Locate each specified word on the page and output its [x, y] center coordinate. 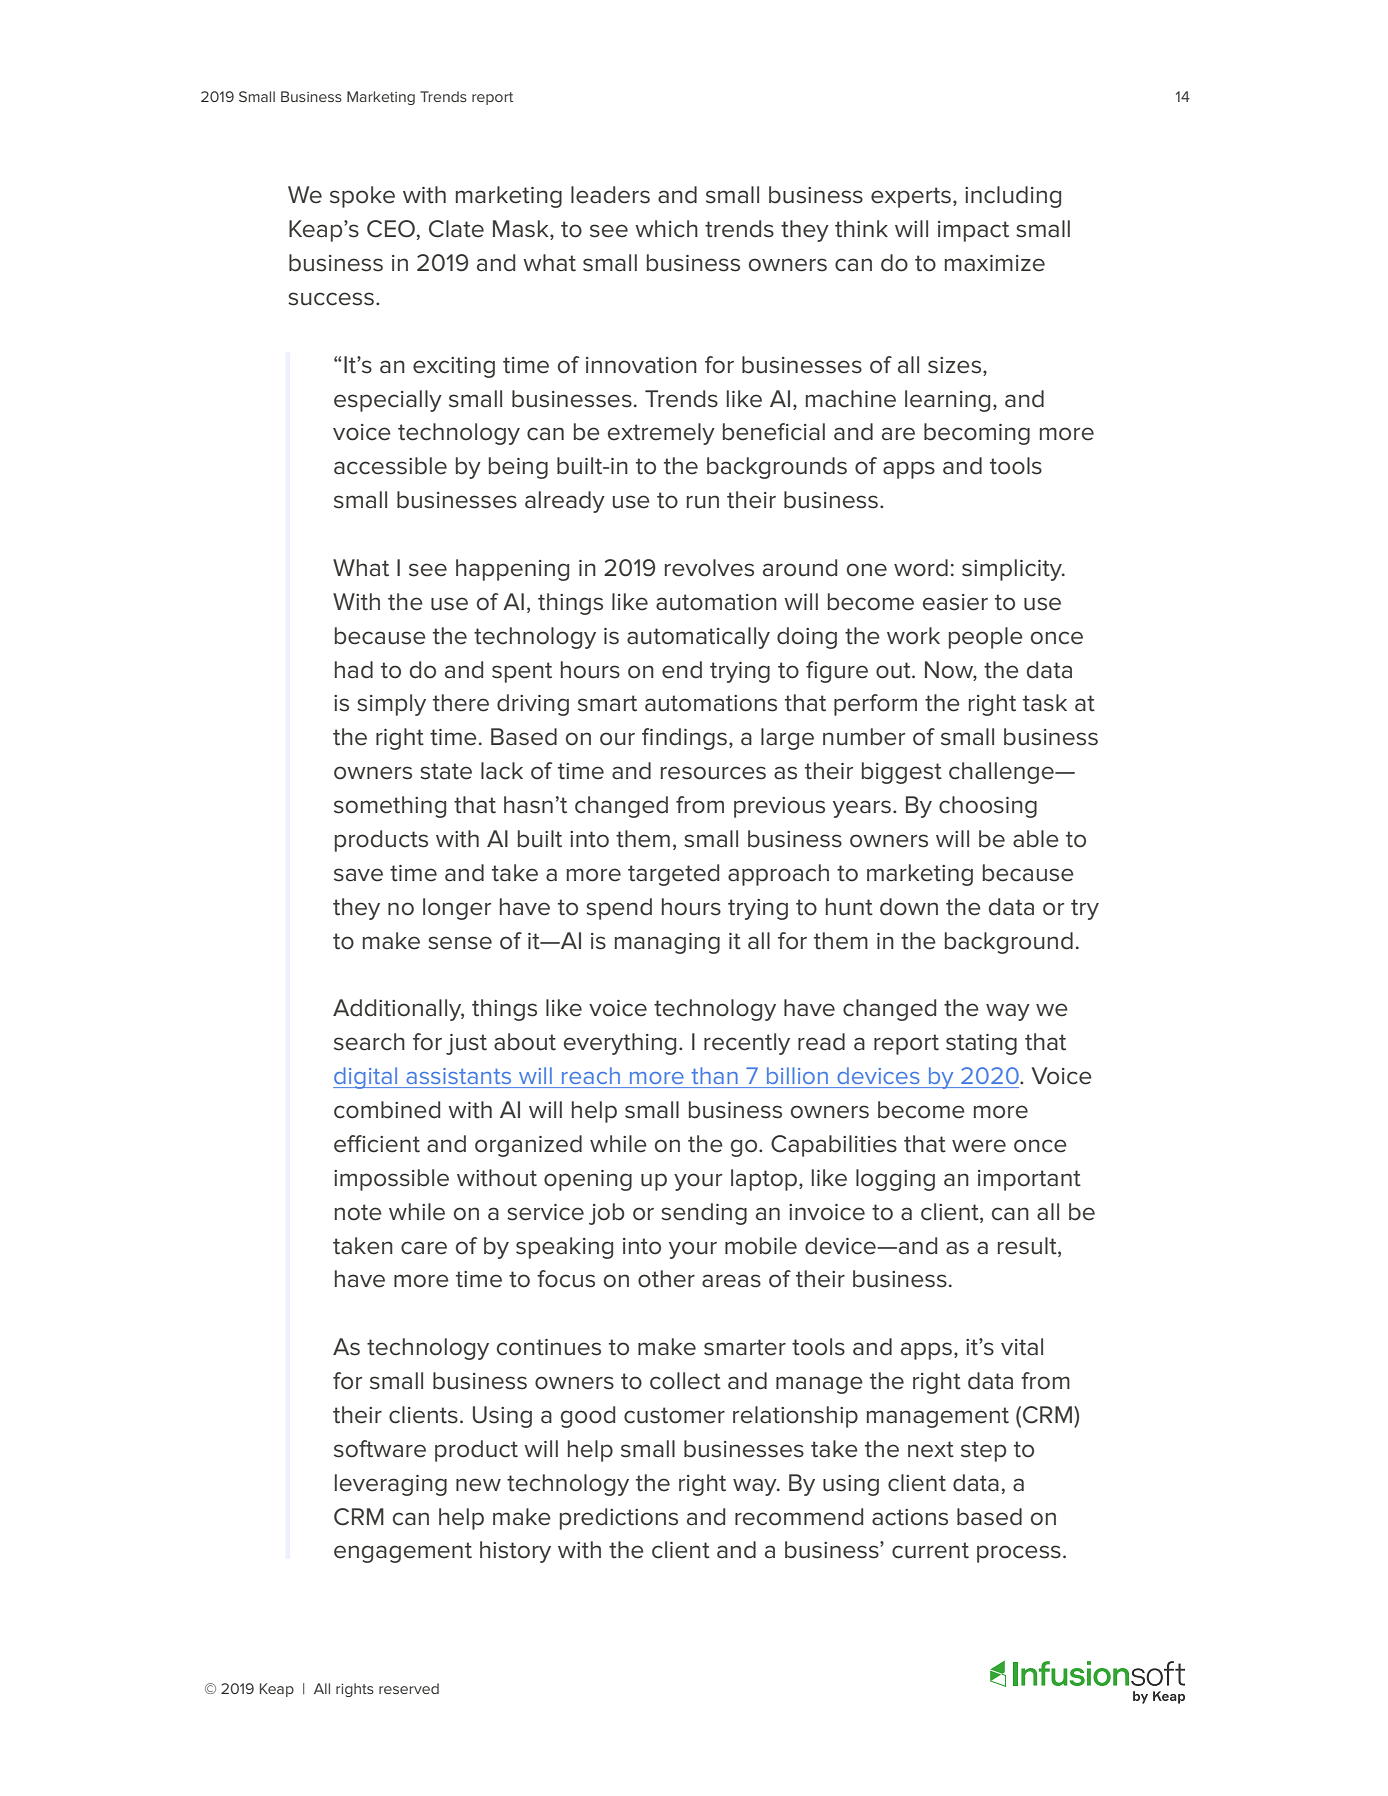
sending [704, 1214]
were [979, 1146]
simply [391, 705]
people [986, 638]
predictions [619, 1519]
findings [684, 739]
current [930, 1550]
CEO [391, 229]
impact [973, 231]
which [666, 229]
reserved [409, 1688]
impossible [391, 1180]
